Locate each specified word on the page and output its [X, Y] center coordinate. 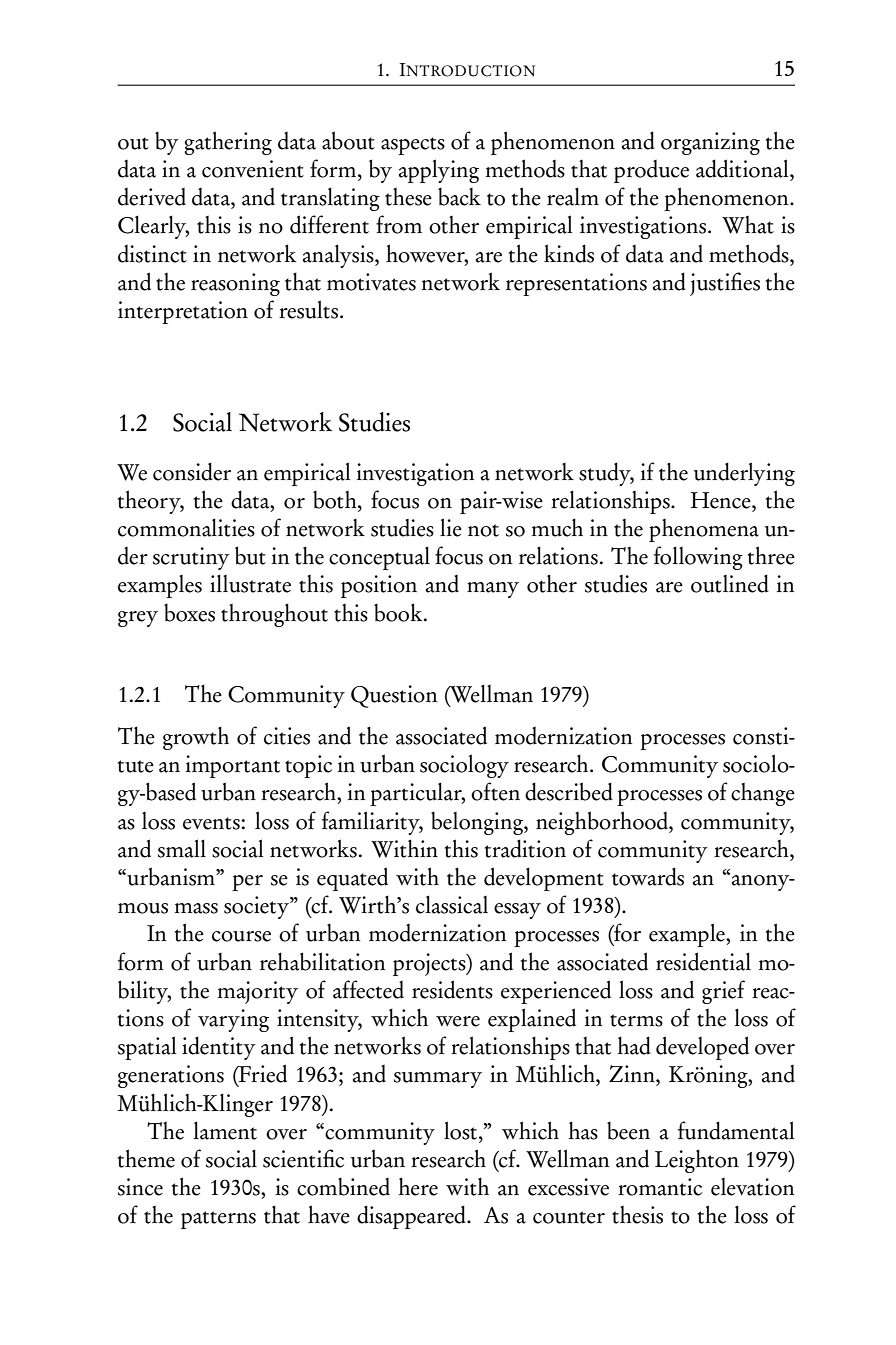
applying [439, 171]
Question [394, 696]
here [418, 1186]
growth [196, 738]
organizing [710, 143]
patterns [218, 1220]
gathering [228, 143]
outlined [730, 583]
